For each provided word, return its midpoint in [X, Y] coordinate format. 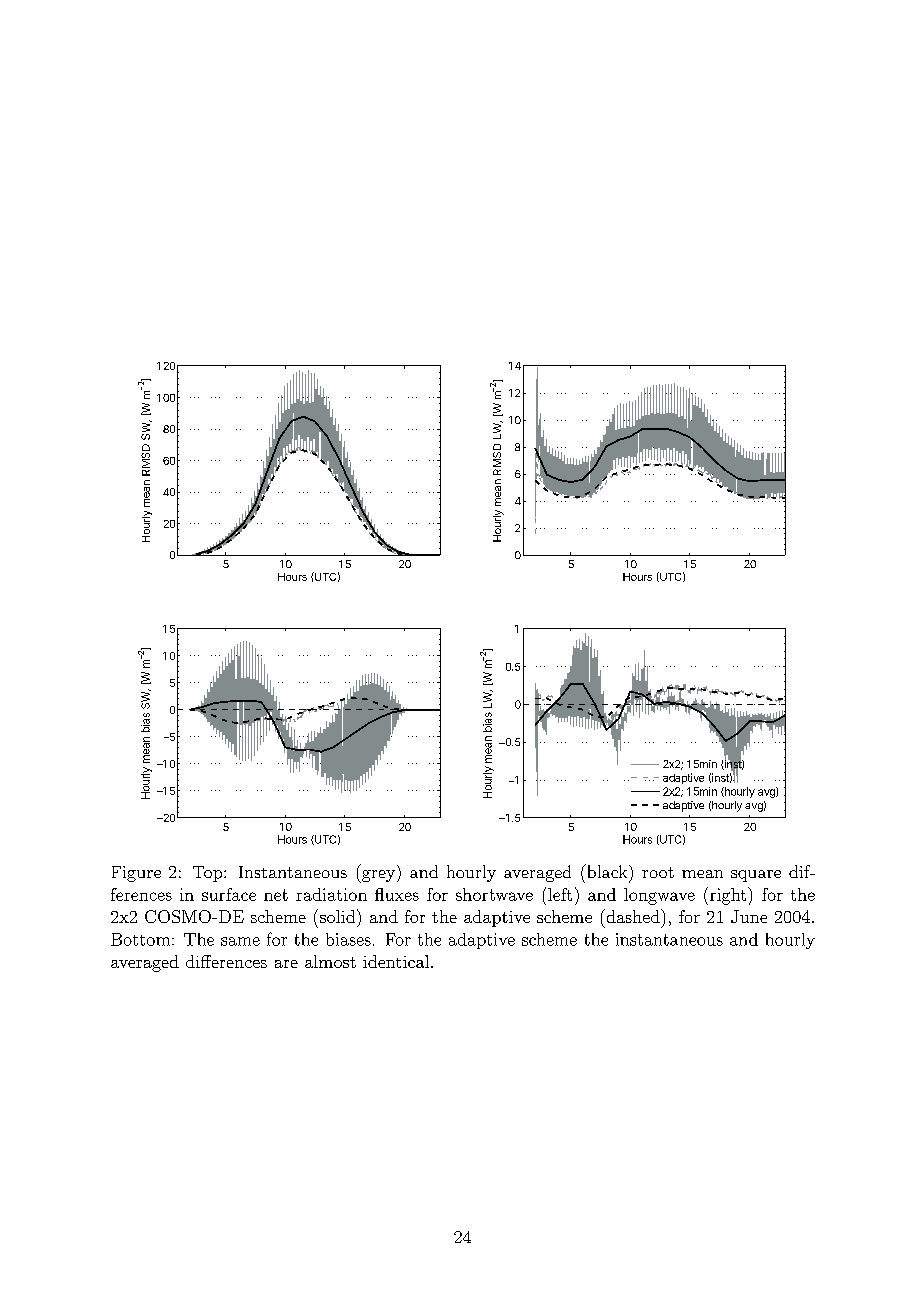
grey [379, 876]
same [240, 941]
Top [209, 874]
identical [397, 961]
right [729, 896]
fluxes [397, 894]
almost [330, 961]
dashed [633, 916]
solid [339, 916]
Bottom [142, 939]
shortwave [494, 894]
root [658, 872]
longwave [659, 896]
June [749, 916]
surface [229, 894]
